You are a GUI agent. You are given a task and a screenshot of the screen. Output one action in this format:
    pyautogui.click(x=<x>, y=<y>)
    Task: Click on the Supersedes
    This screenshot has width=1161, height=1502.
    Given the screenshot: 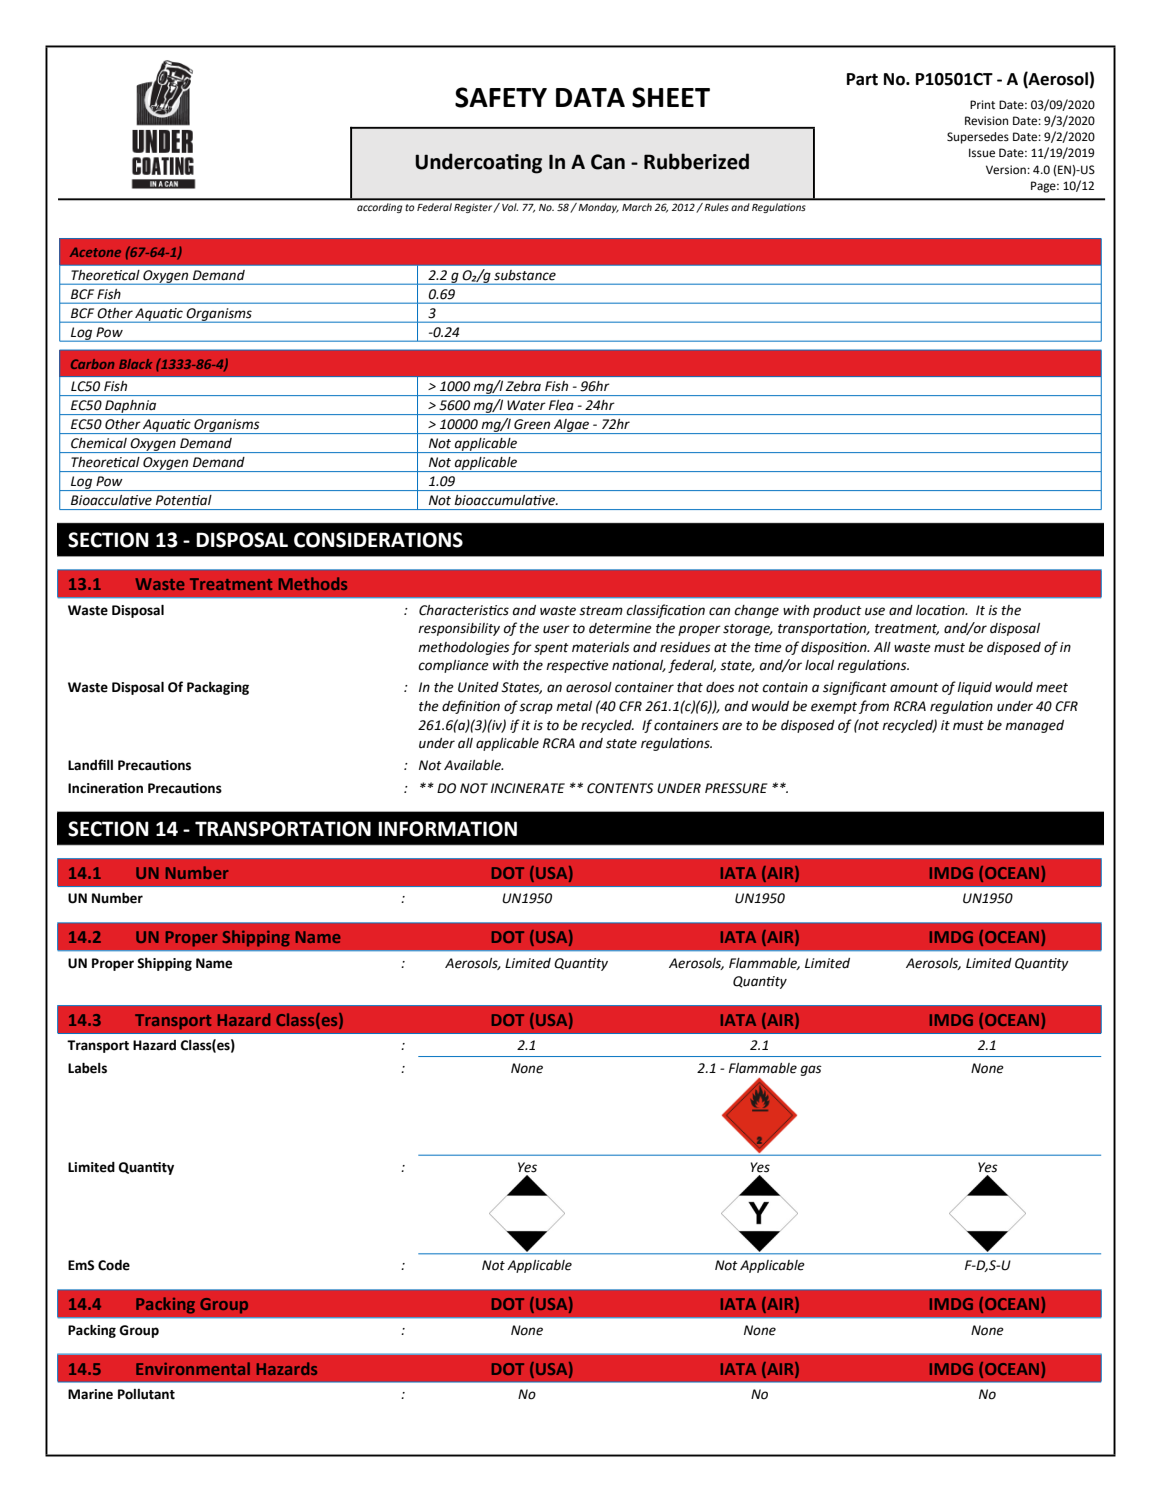 What is the action you would take?
    pyautogui.click(x=978, y=138)
